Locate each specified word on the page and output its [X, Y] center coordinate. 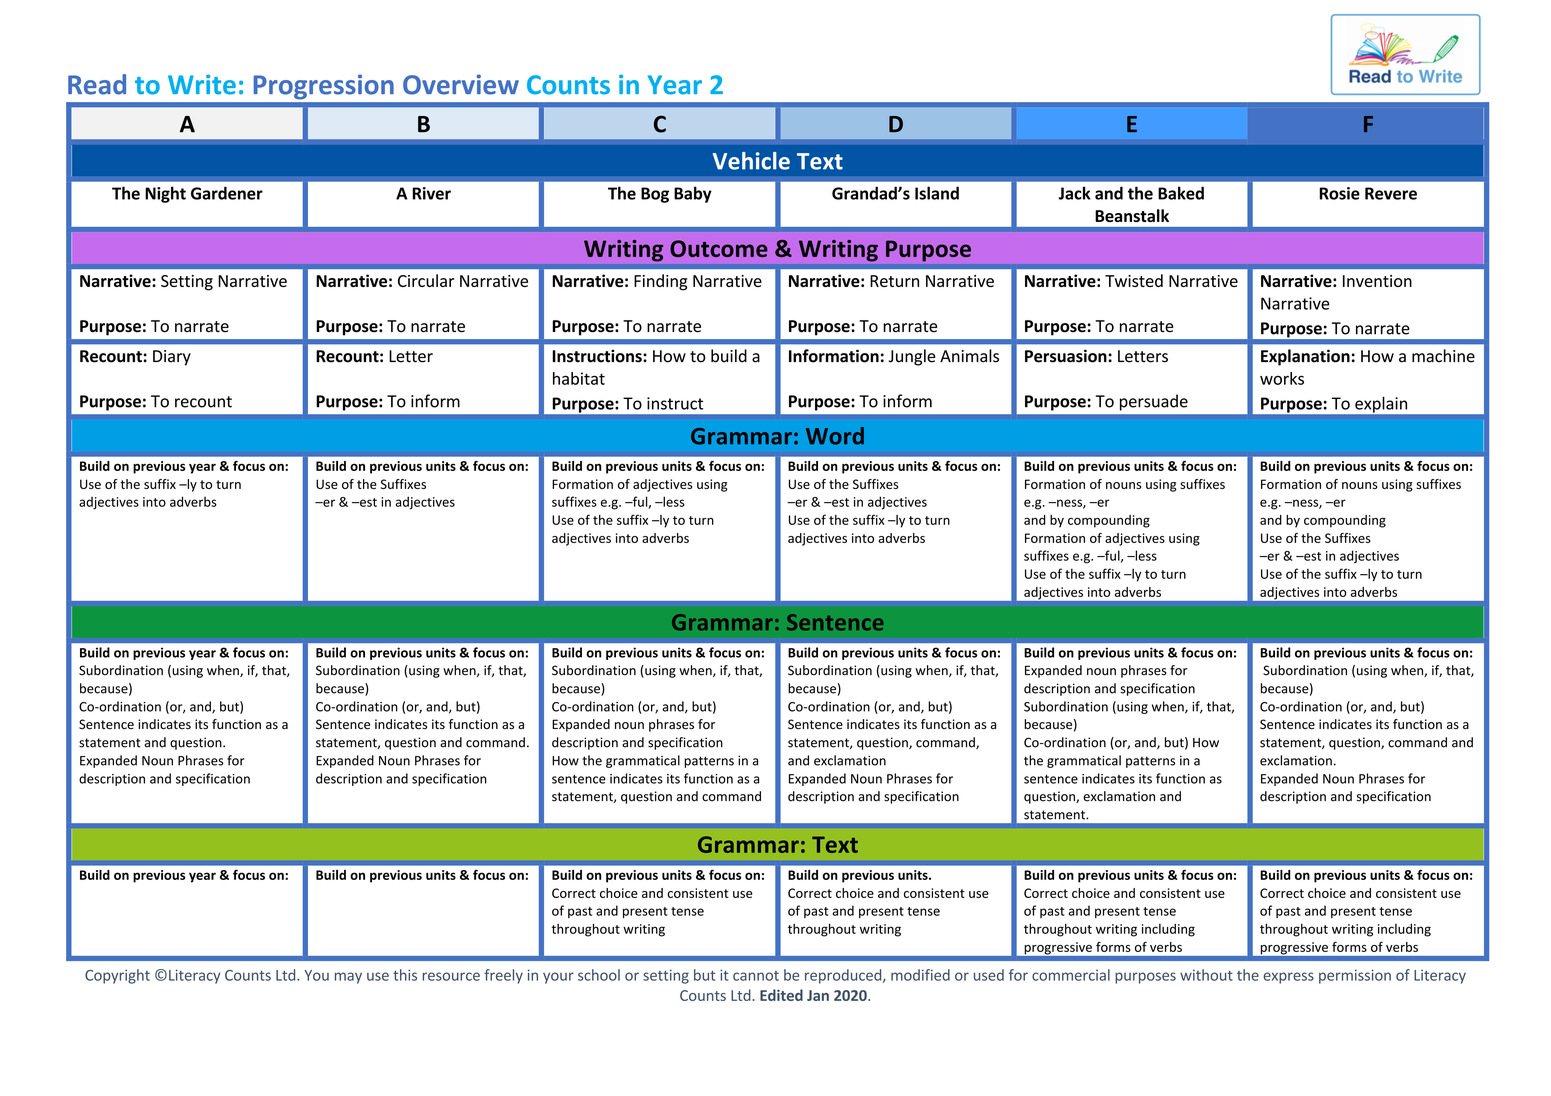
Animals [969, 356]
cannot [756, 976]
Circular [426, 280]
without [1206, 975]
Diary [172, 358]
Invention [1377, 281]
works [1282, 378]
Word [835, 436]
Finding [660, 282]
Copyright [117, 976]
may [348, 978]
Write [202, 84]
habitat [579, 378]
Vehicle [751, 161]
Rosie [1339, 193]
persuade [1154, 402]
